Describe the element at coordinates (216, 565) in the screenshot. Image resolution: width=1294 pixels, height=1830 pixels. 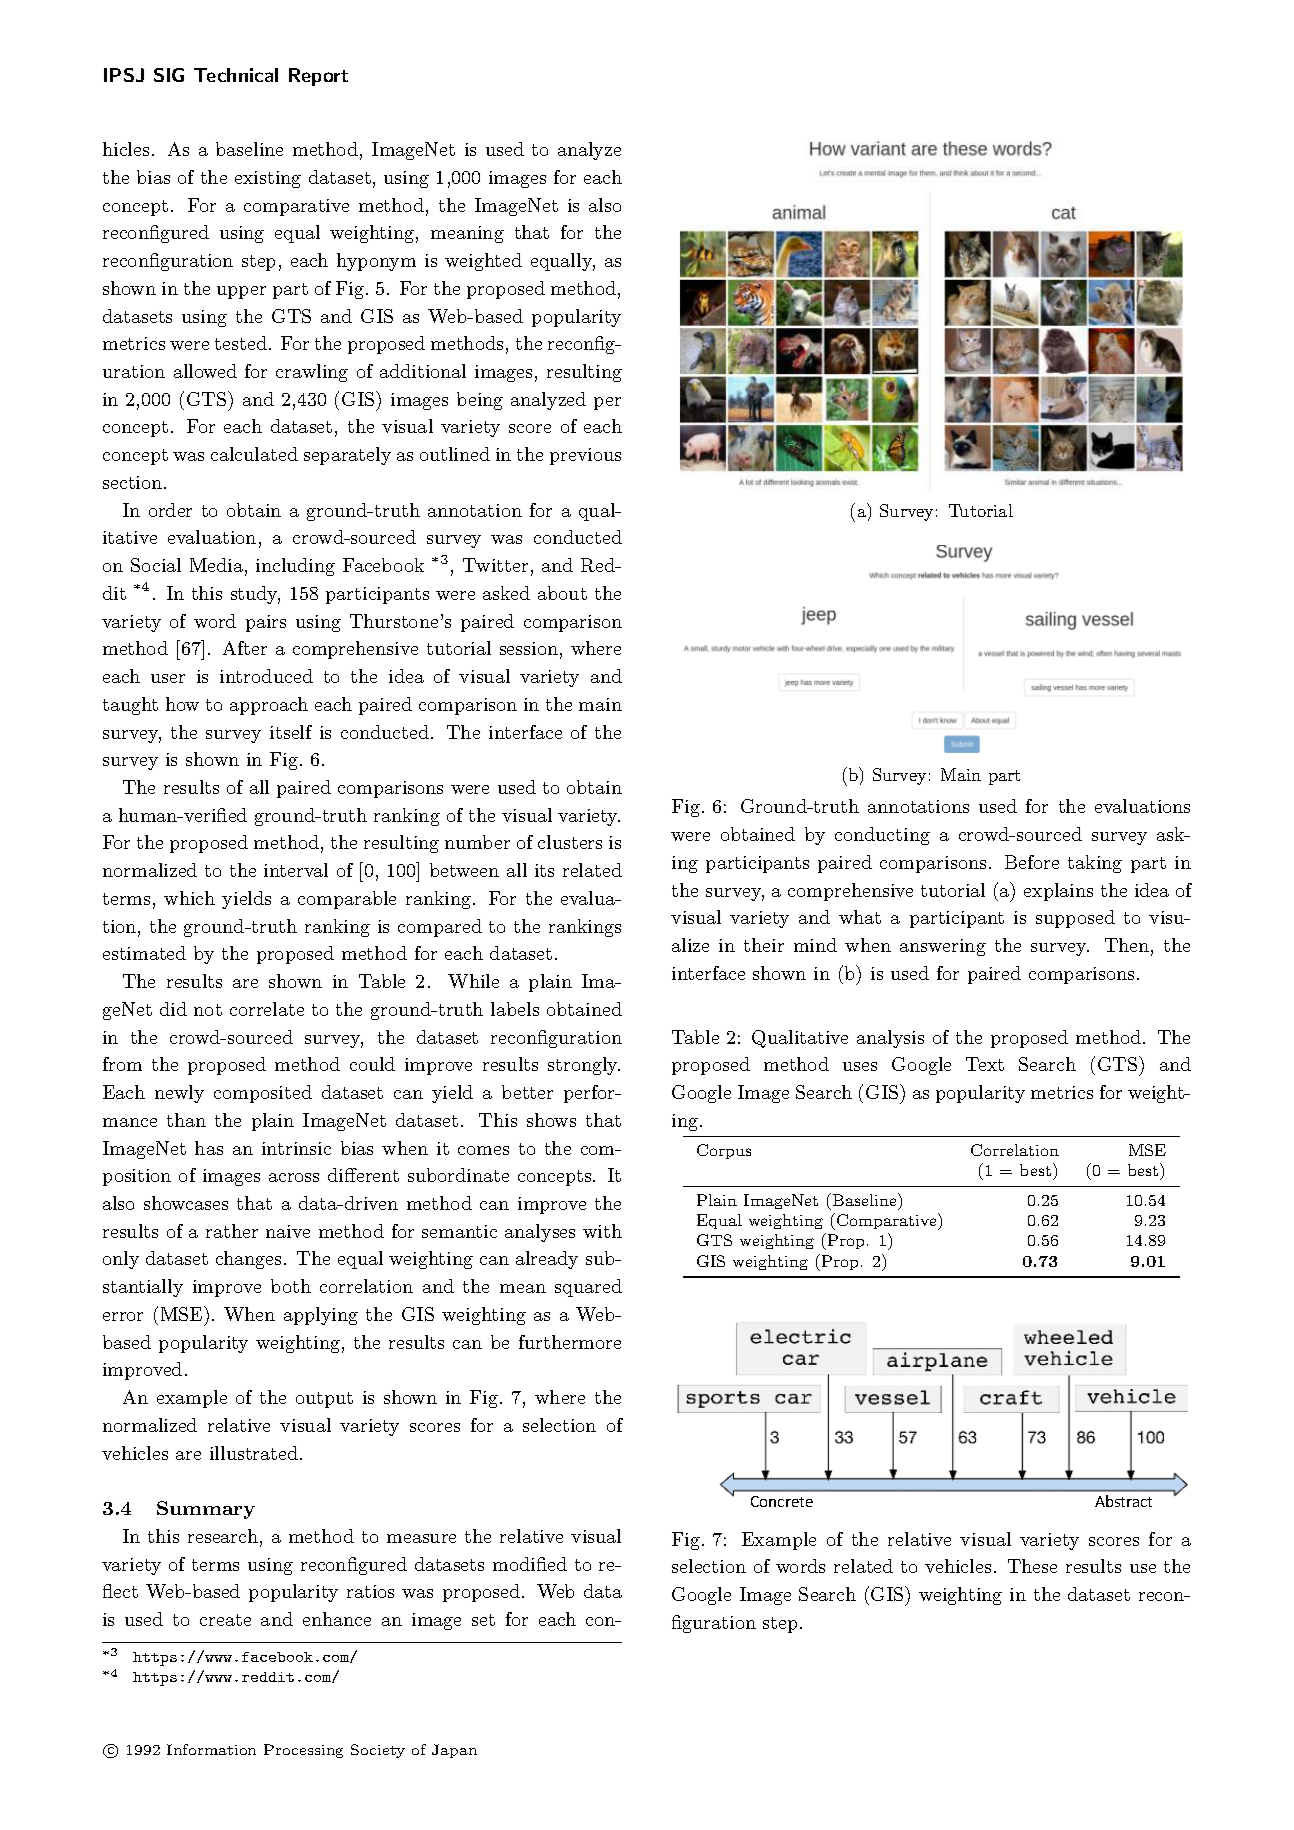
I see `Media` at that location.
